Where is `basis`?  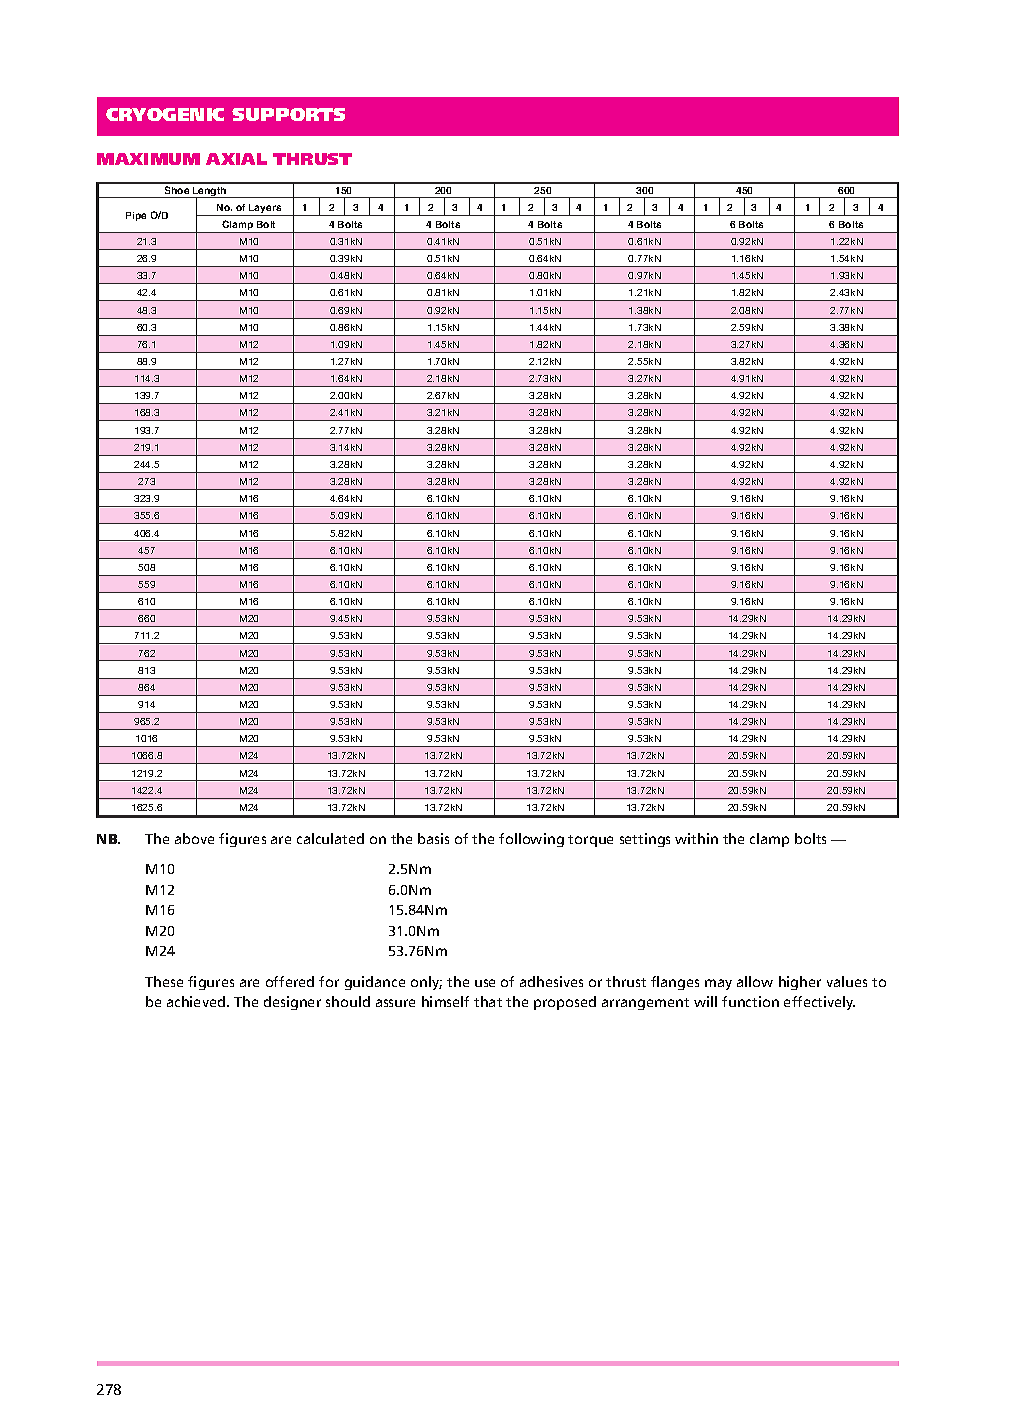
basis is located at coordinates (433, 838).
